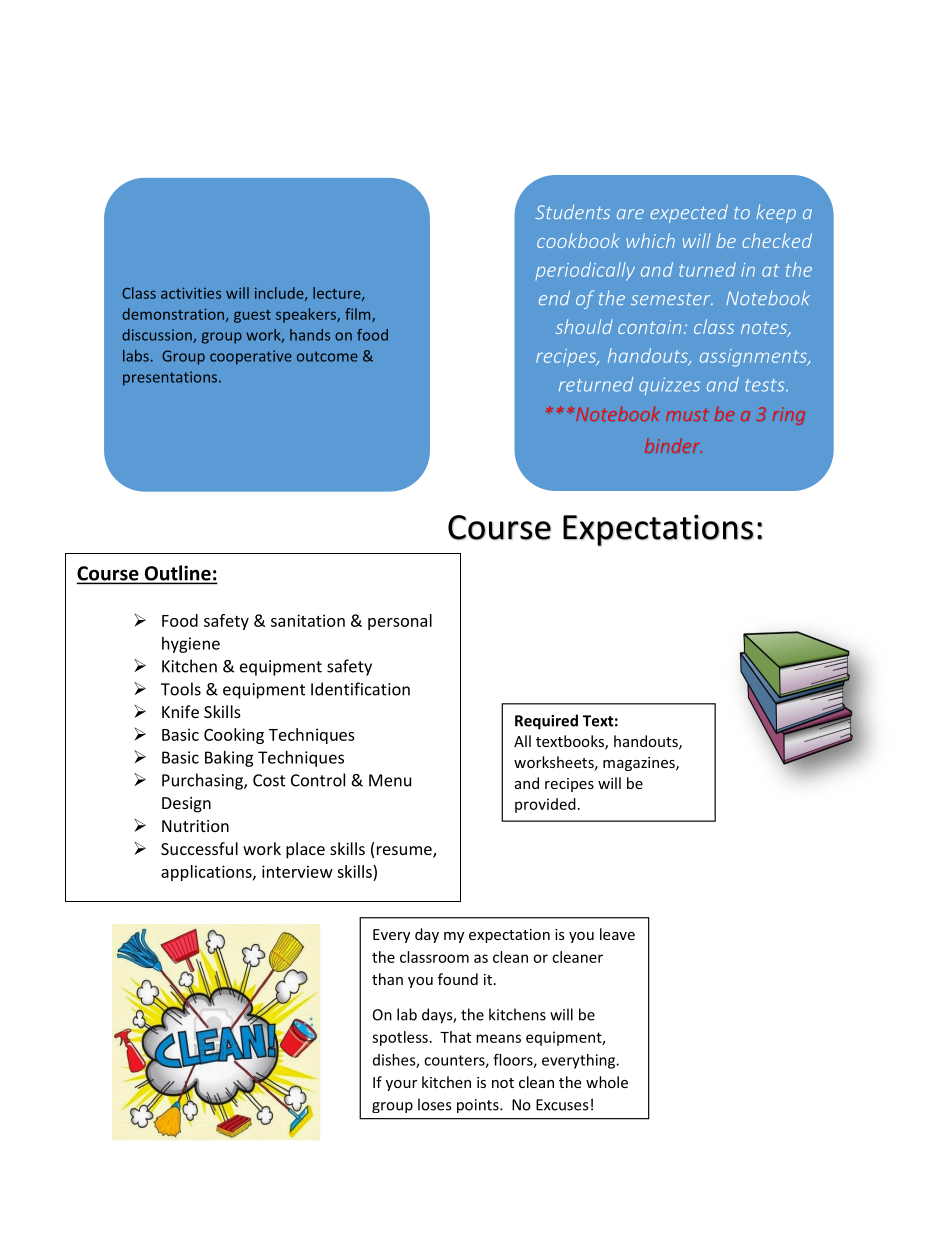 This screenshot has height=1233, width=952. I want to click on your, so click(401, 1085).
